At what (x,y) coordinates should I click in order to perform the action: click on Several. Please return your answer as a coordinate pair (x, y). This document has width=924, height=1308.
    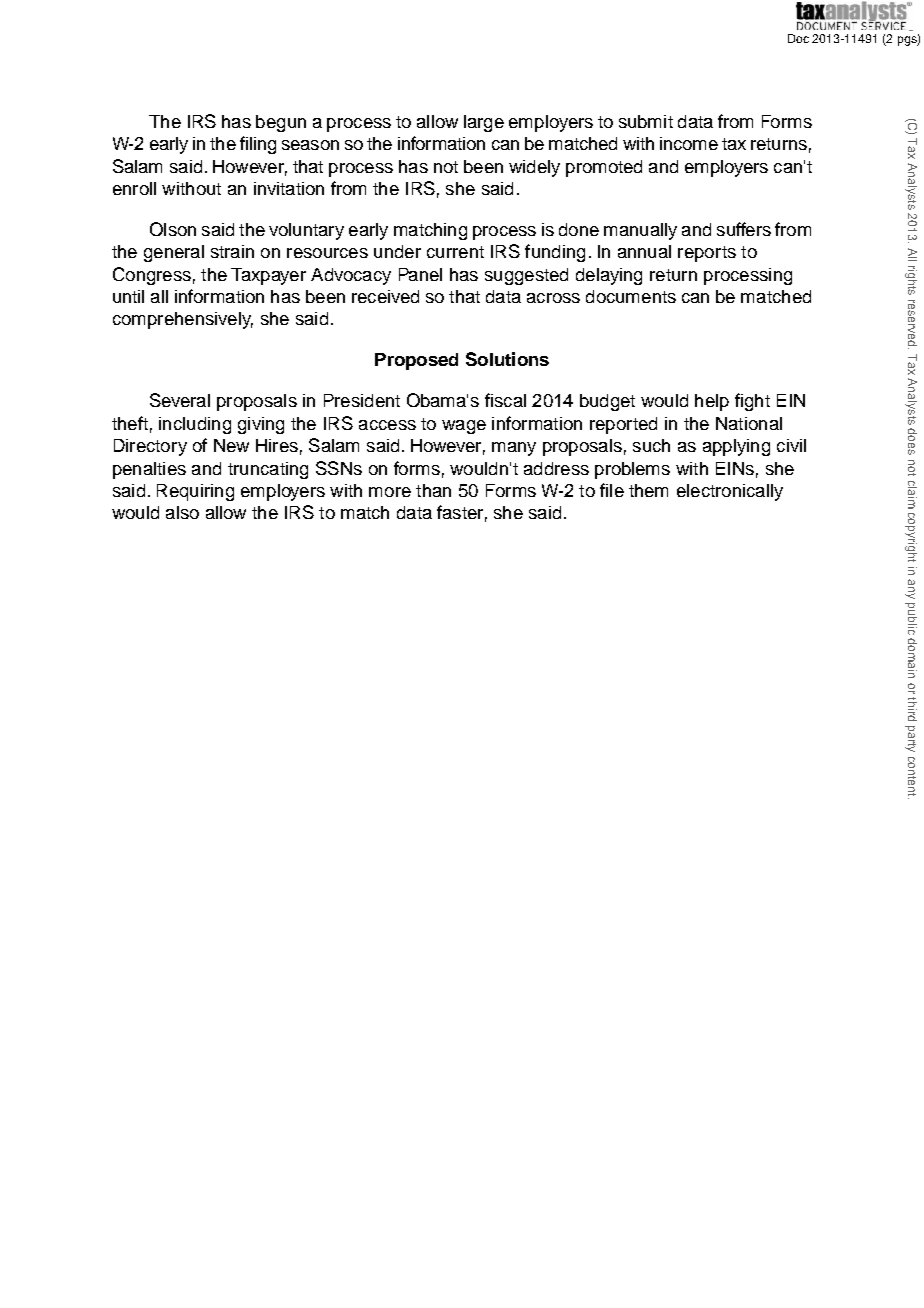
    Looking at the image, I should click on (180, 400).
